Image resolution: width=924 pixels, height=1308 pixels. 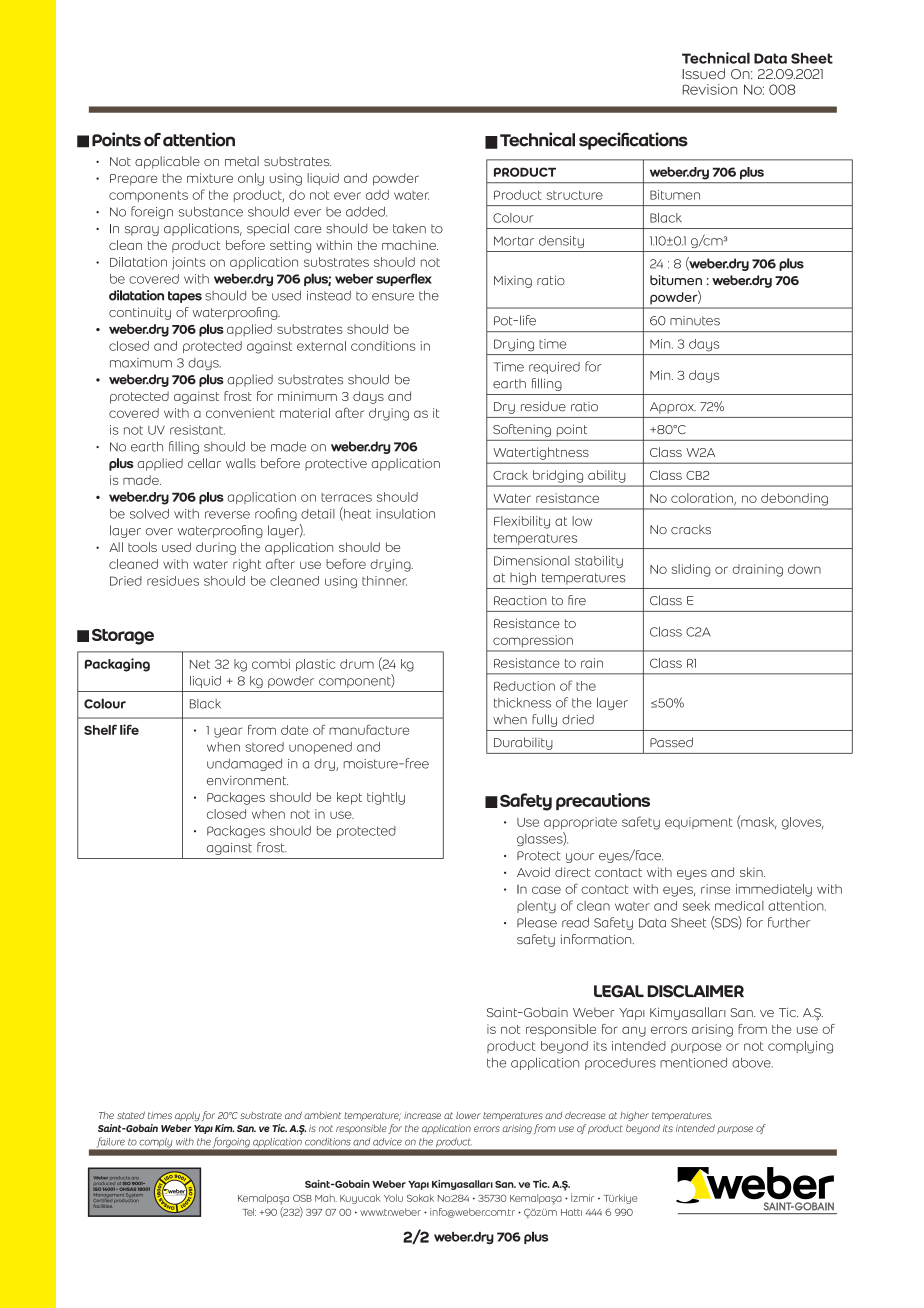 I want to click on mentioned, so click(x=693, y=1063).
